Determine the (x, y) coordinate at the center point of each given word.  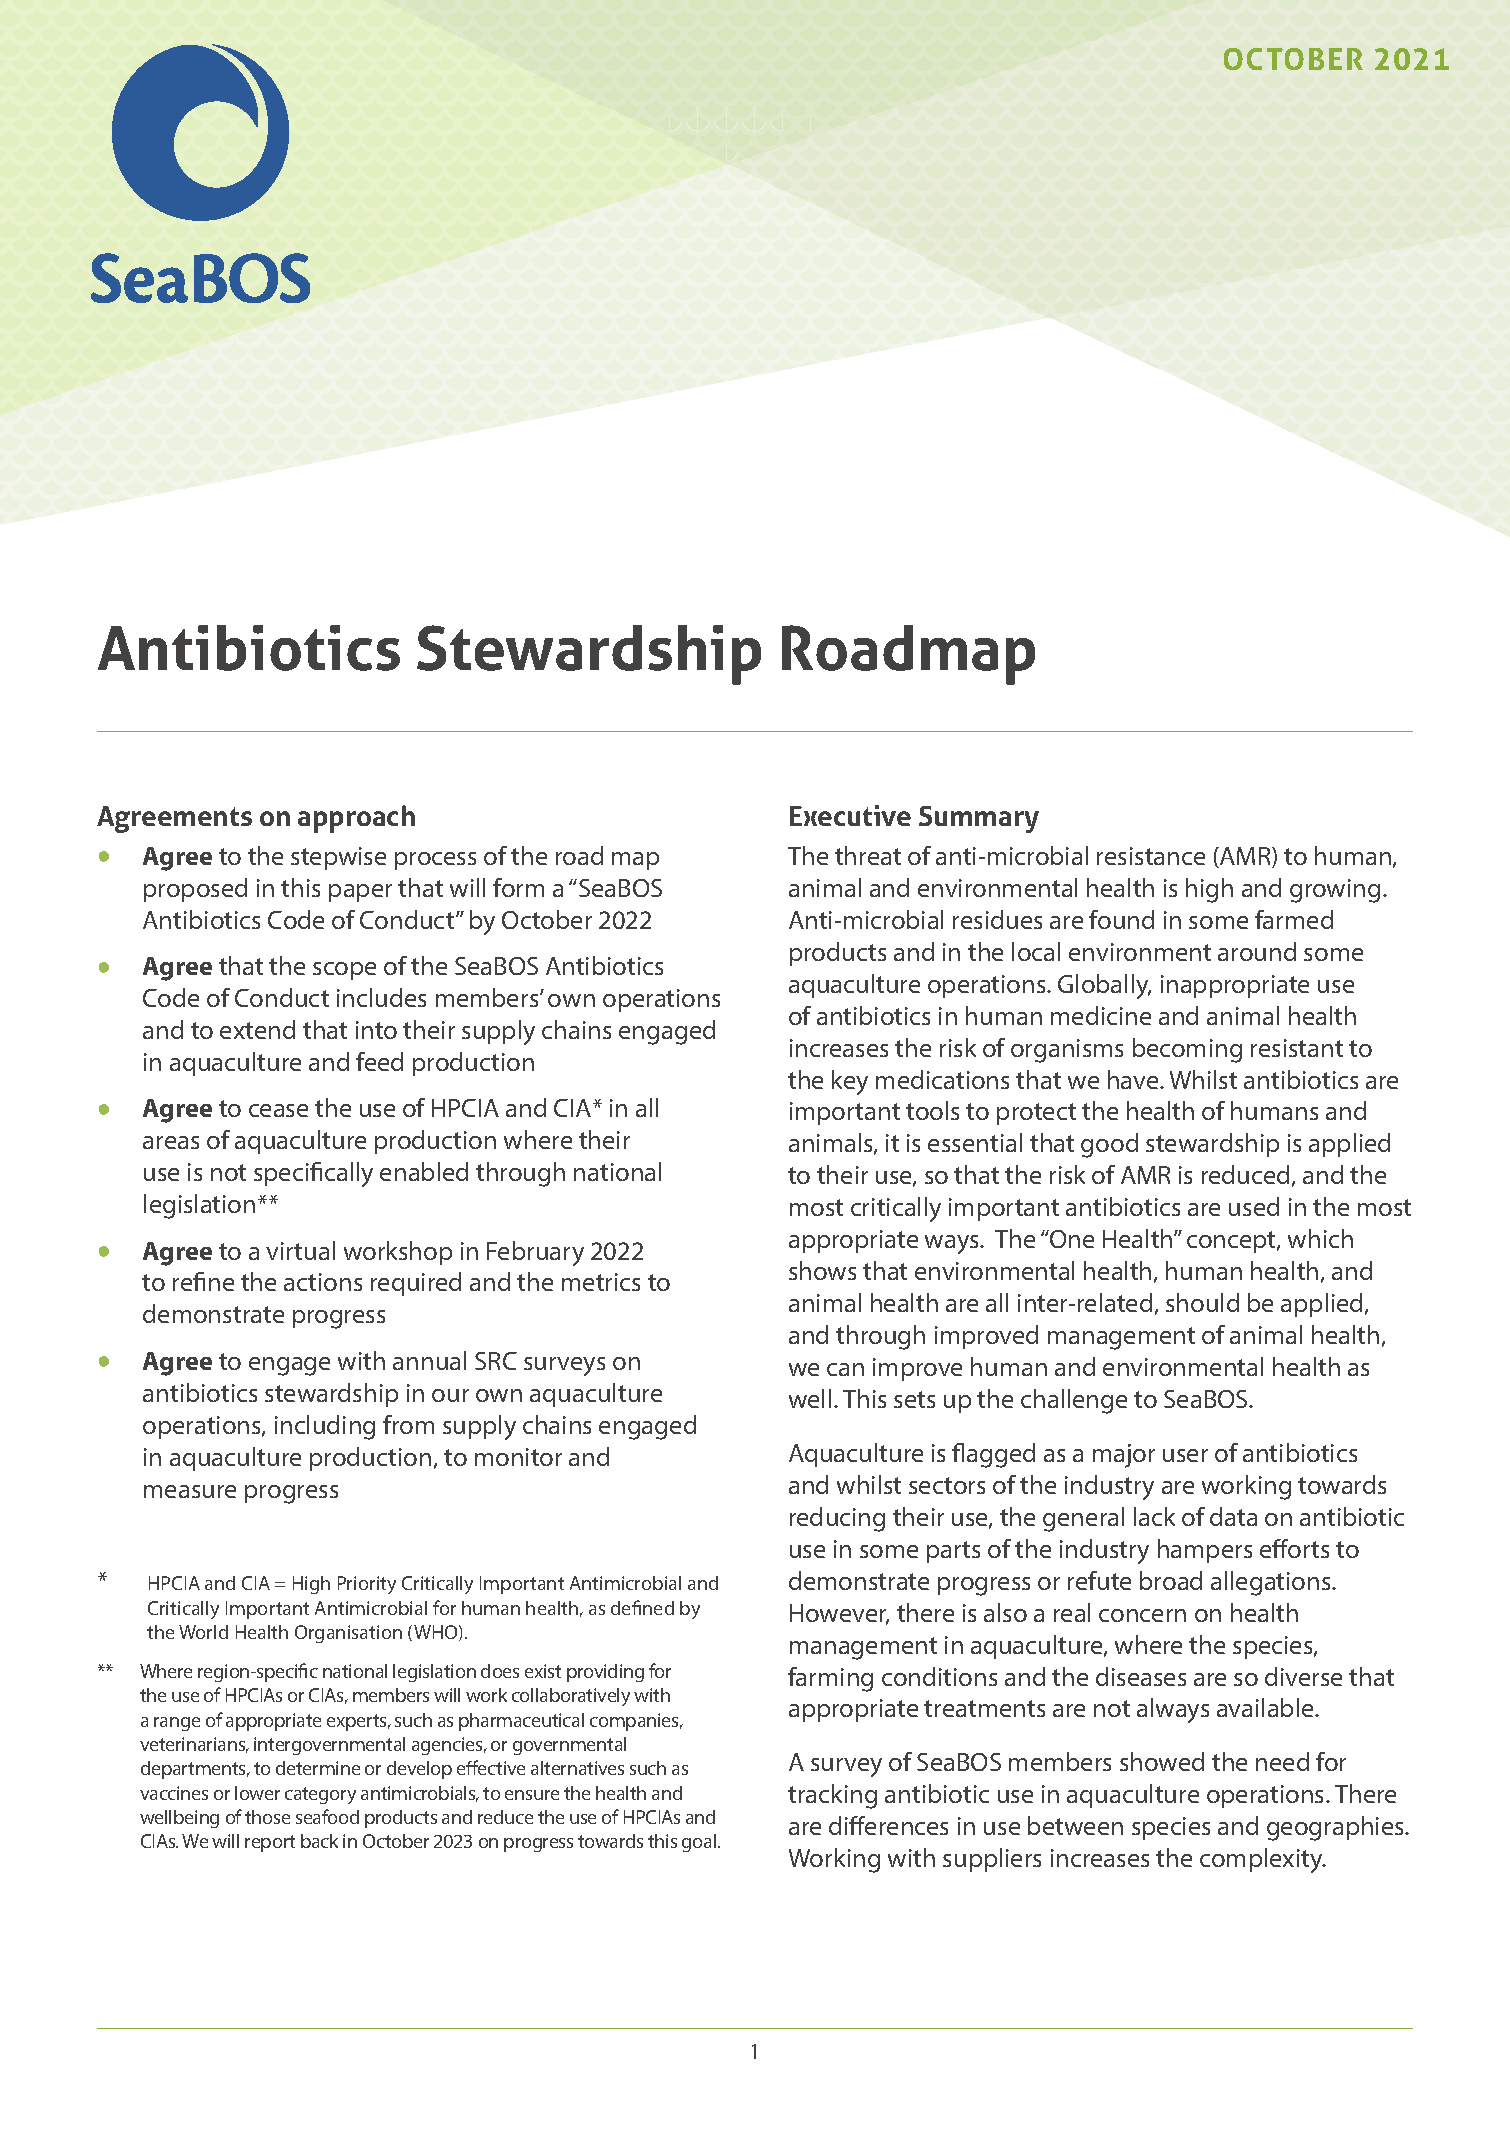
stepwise (338, 858)
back (319, 1841)
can (845, 1369)
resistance (1151, 856)
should (1202, 1302)
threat (868, 855)
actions (323, 1282)
